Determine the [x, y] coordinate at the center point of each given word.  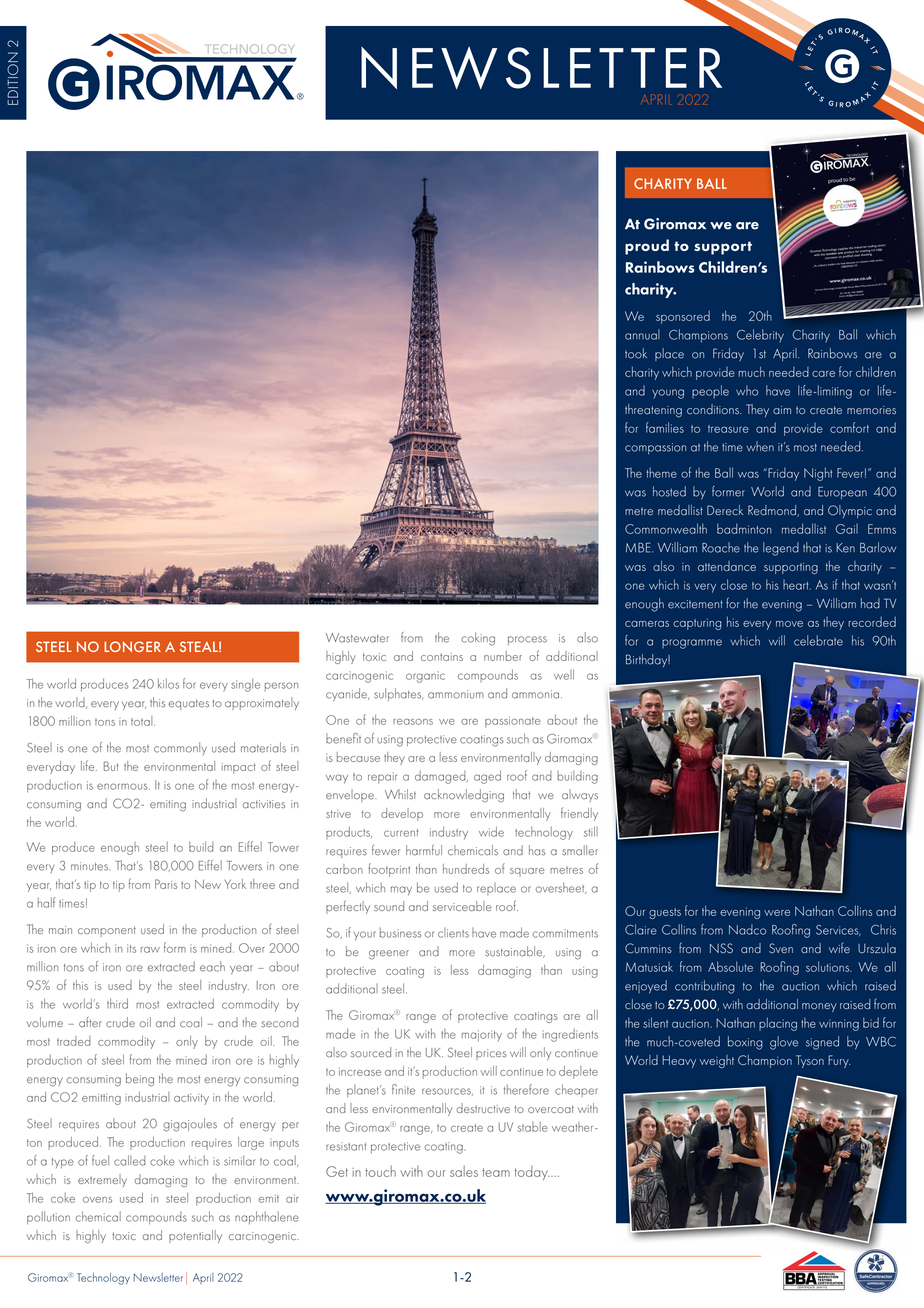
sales [464, 1171]
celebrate [818, 640]
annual [642, 334]
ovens [97, 1200]
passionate [512, 722]
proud [647, 247]
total [143, 721]
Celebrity [760, 336]
